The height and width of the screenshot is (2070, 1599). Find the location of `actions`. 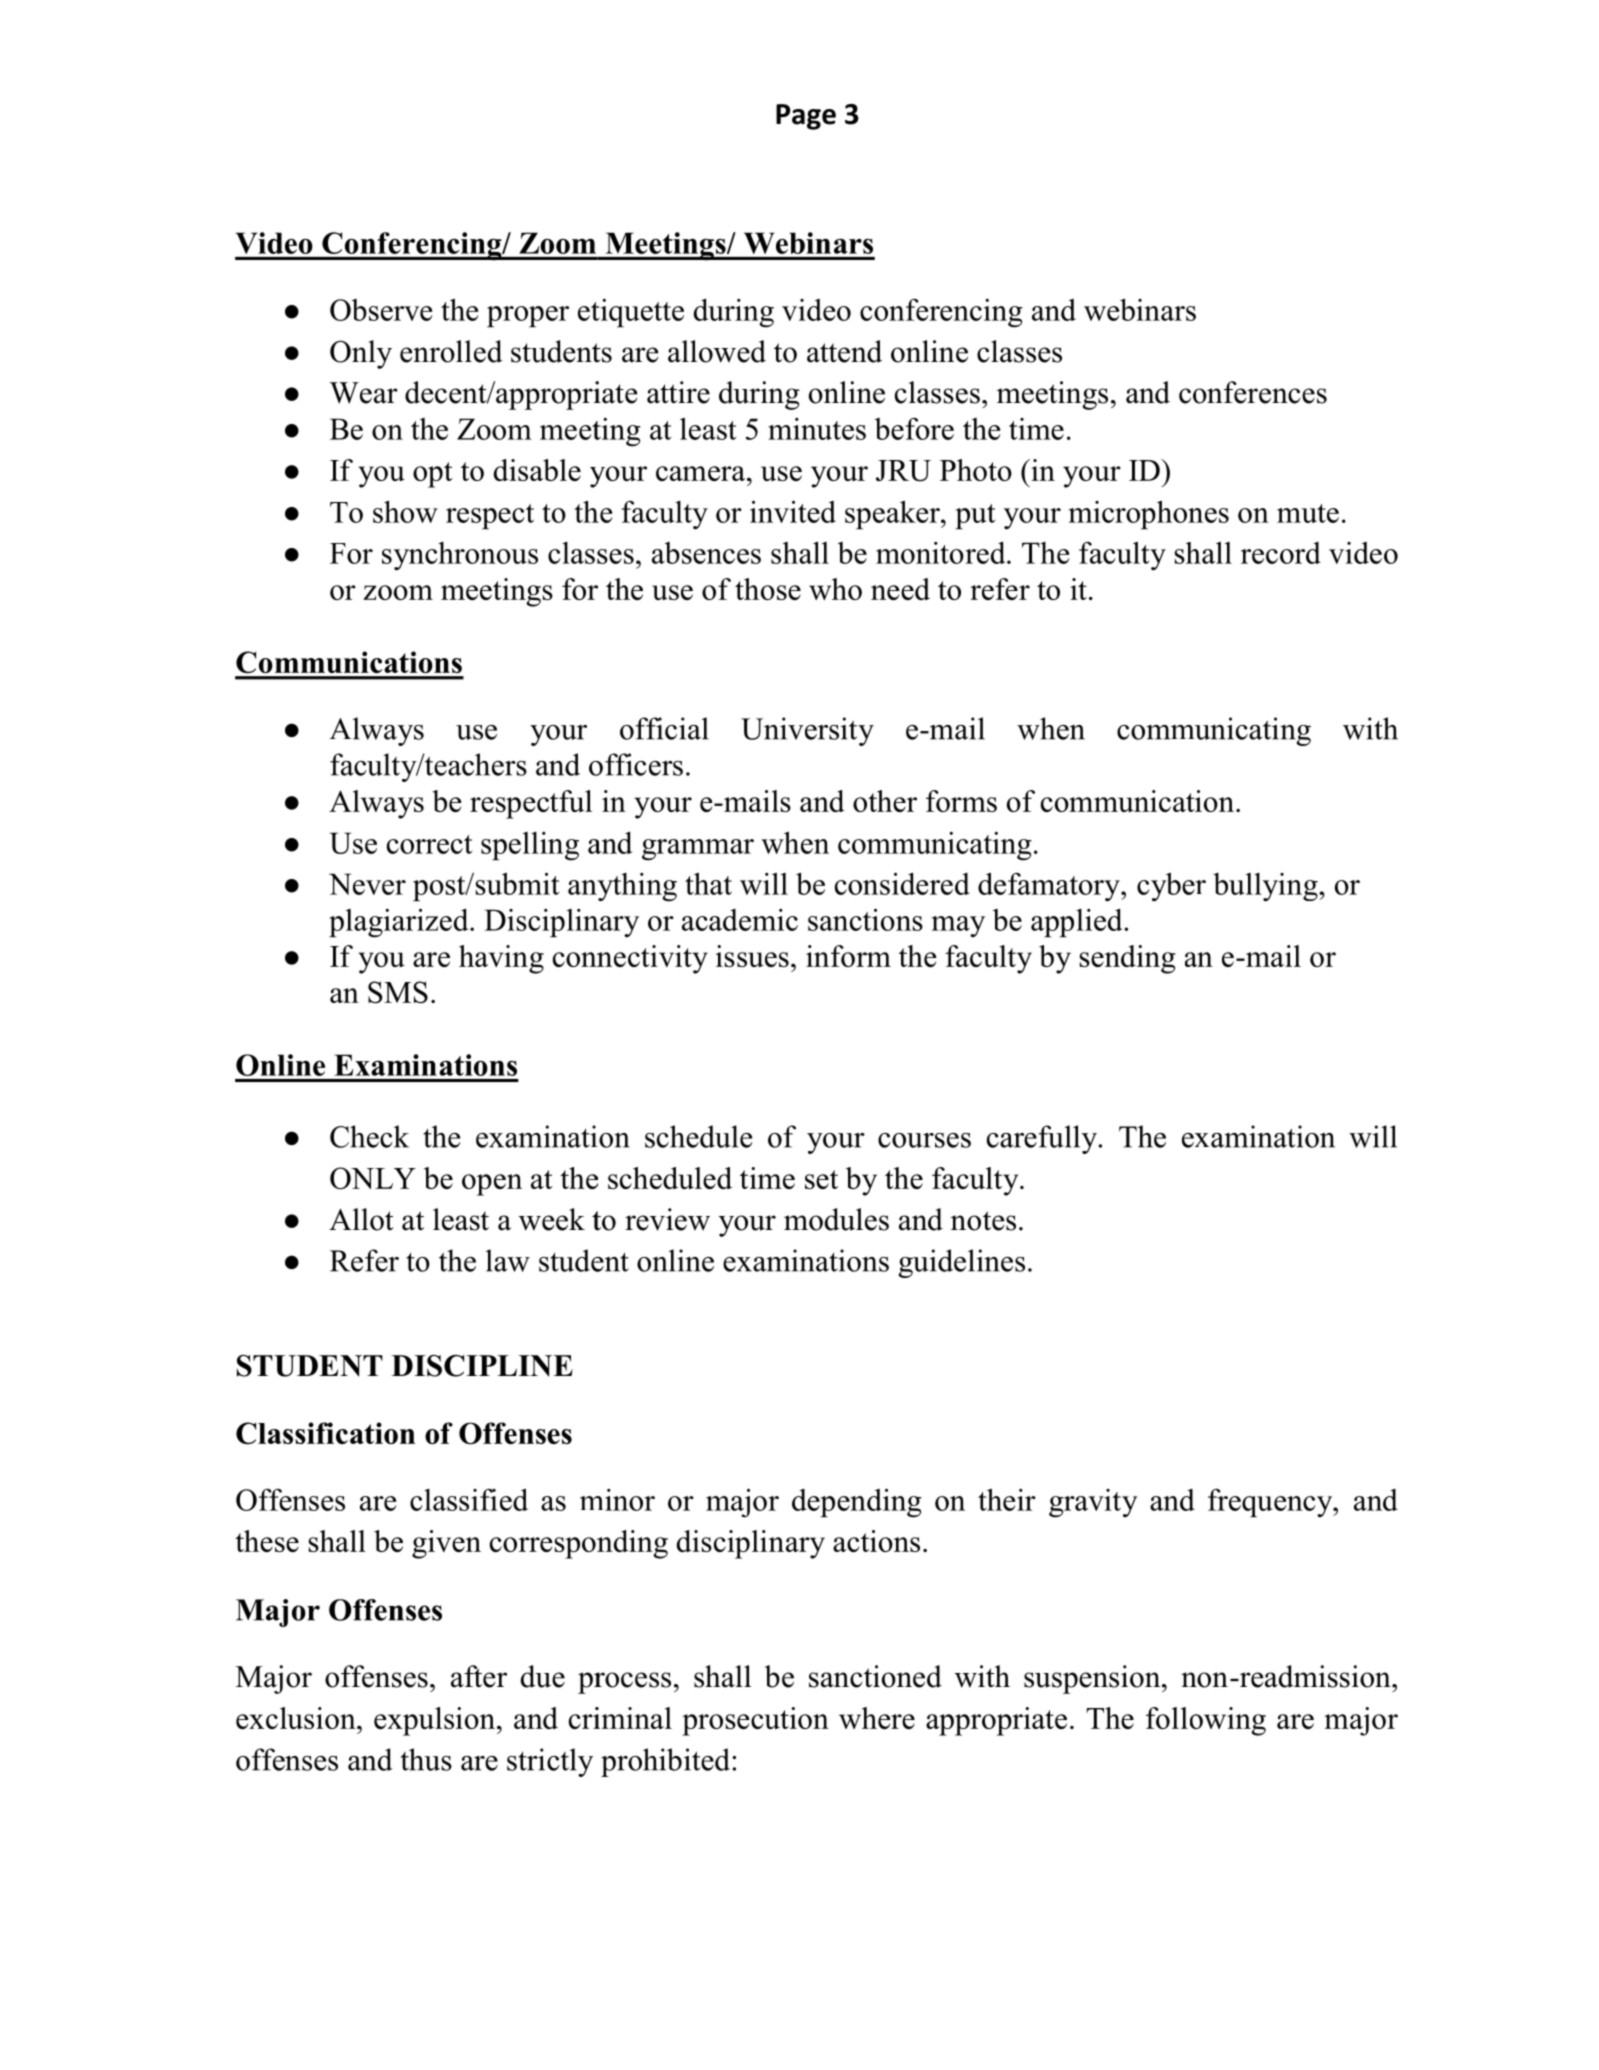

actions is located at coordinates (876, 1541).
